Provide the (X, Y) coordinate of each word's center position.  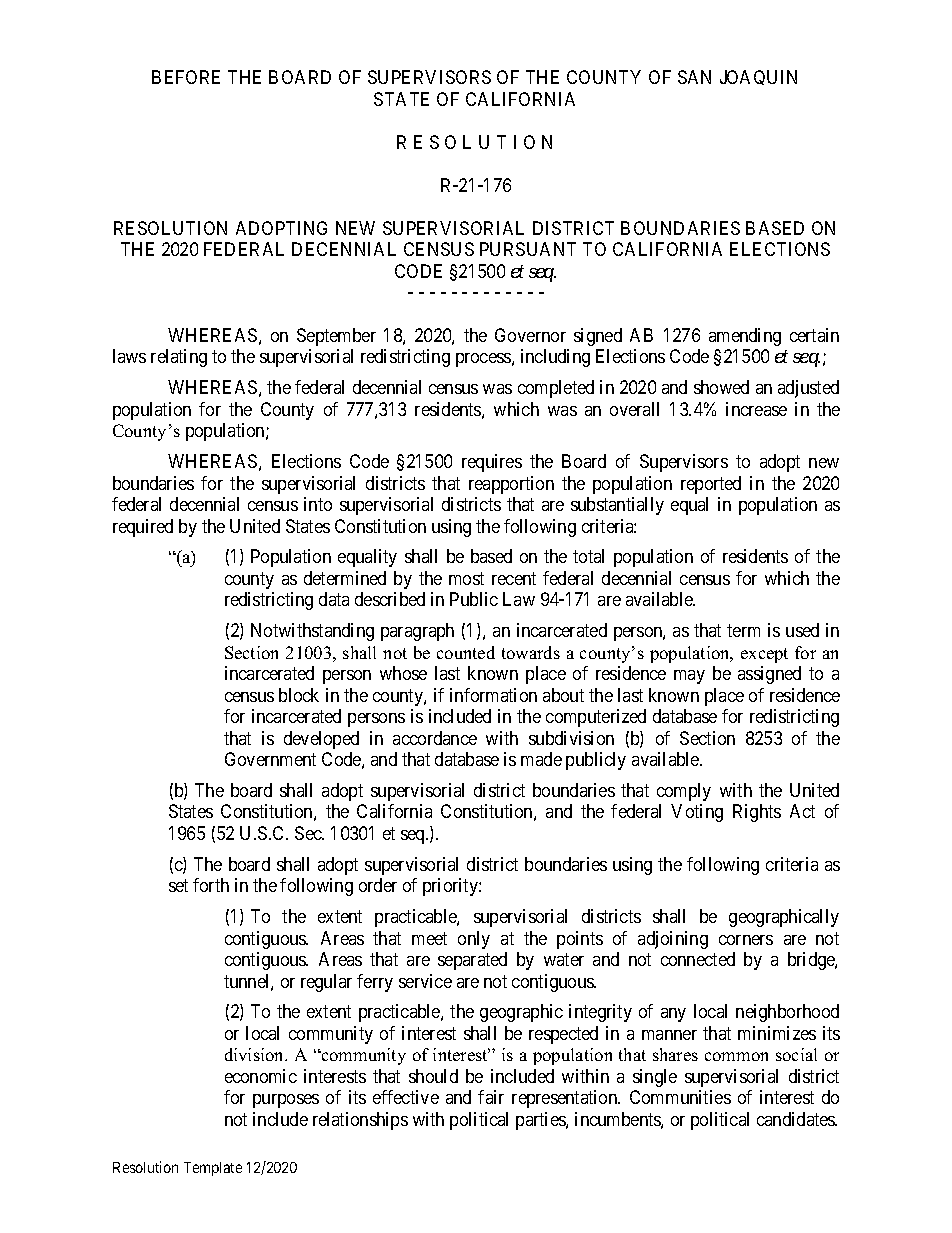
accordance (435, 738)
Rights (757, 813)
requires (492, 463)
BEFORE (186, 77)
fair (491, 1097)
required (143, 528)
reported (711, 485)
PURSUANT (528, 249)
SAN (694, 77)
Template (213, 1169)
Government (270, 759)
